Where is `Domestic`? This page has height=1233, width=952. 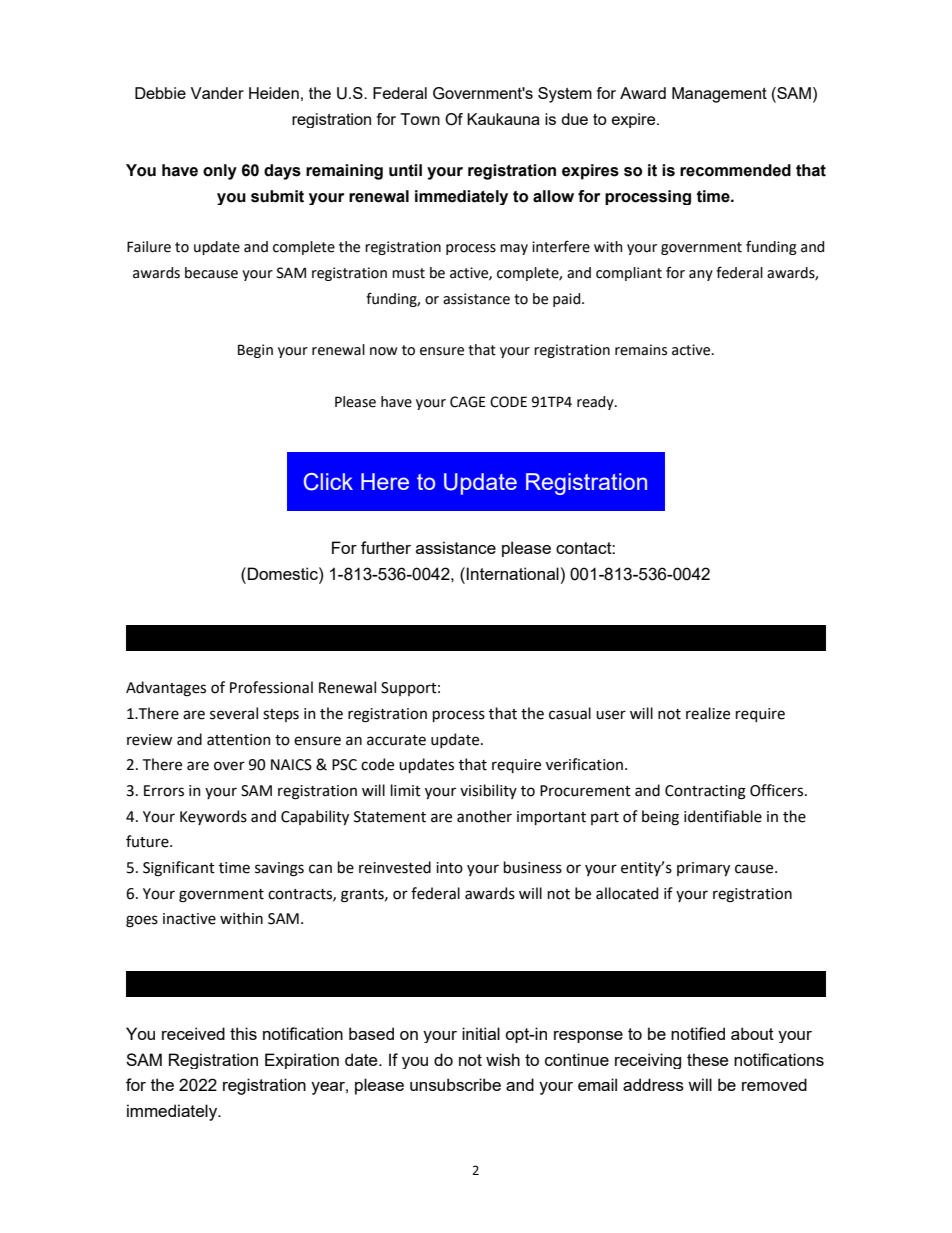 Domestic is located at coordinates (284, 573).
